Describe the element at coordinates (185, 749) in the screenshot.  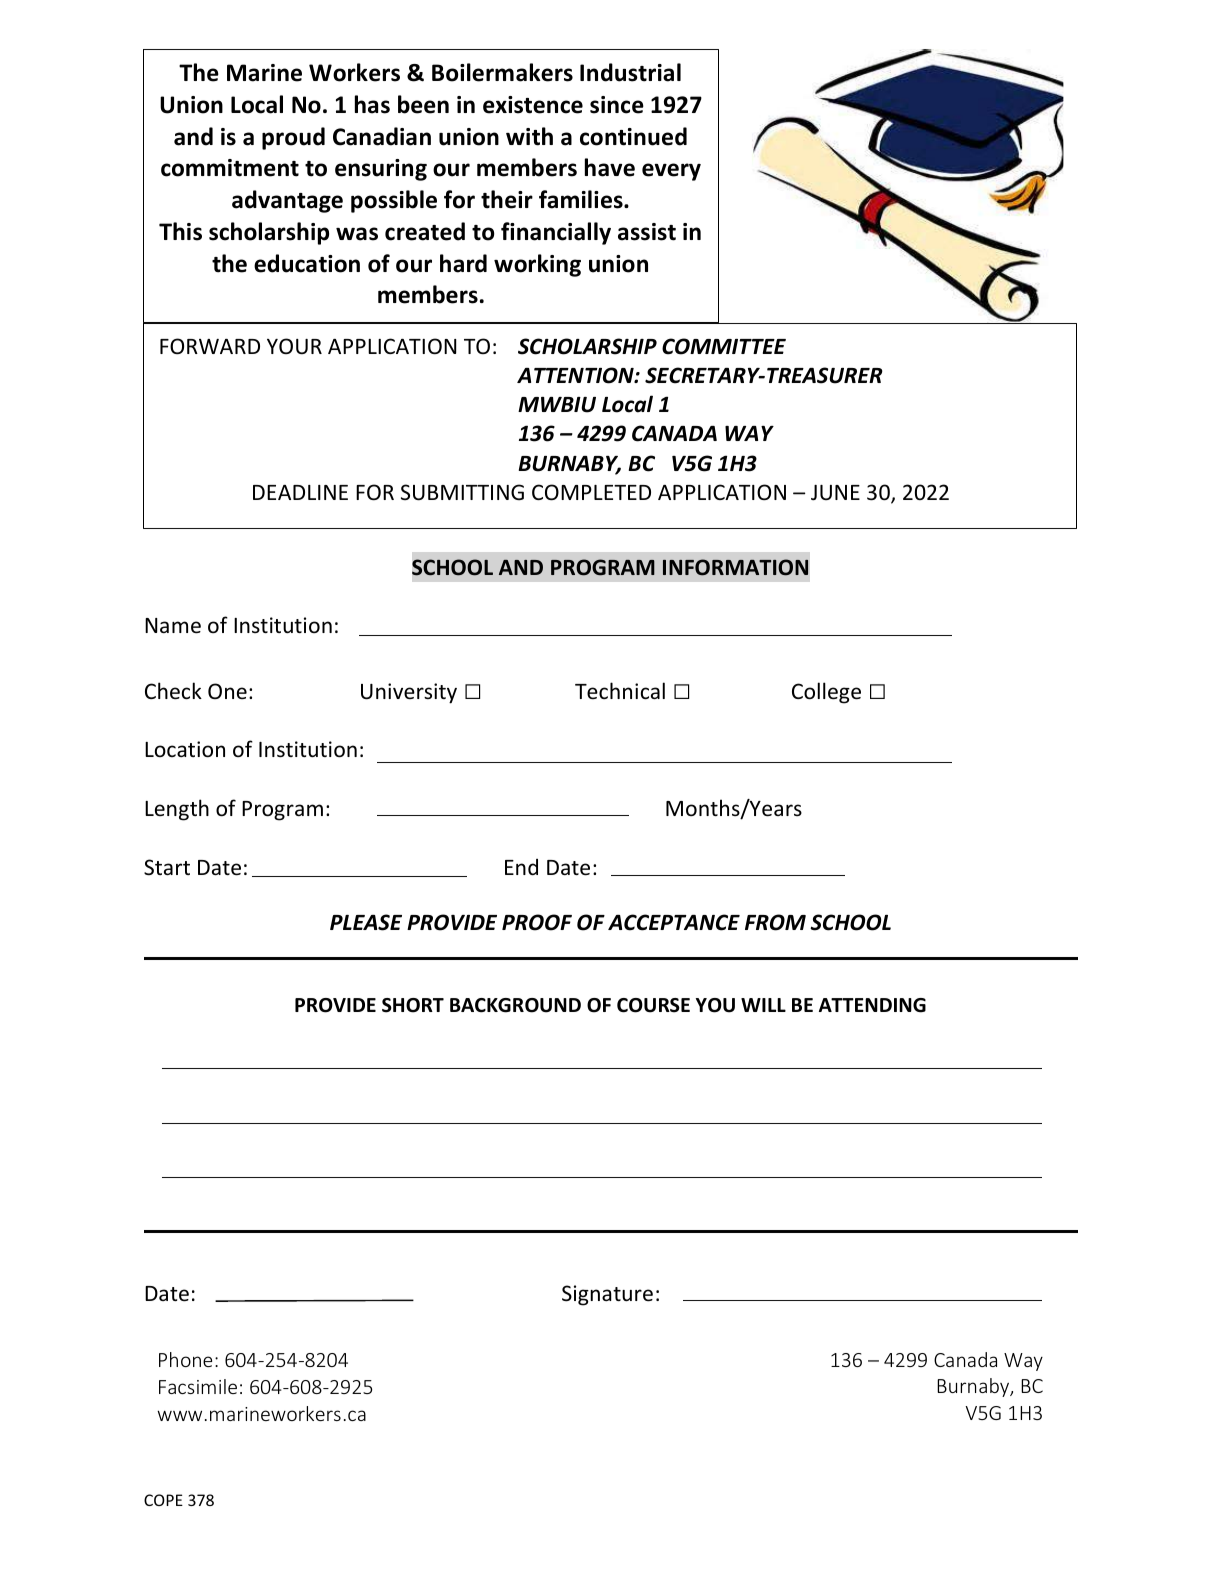
I see `Location` at that location.
